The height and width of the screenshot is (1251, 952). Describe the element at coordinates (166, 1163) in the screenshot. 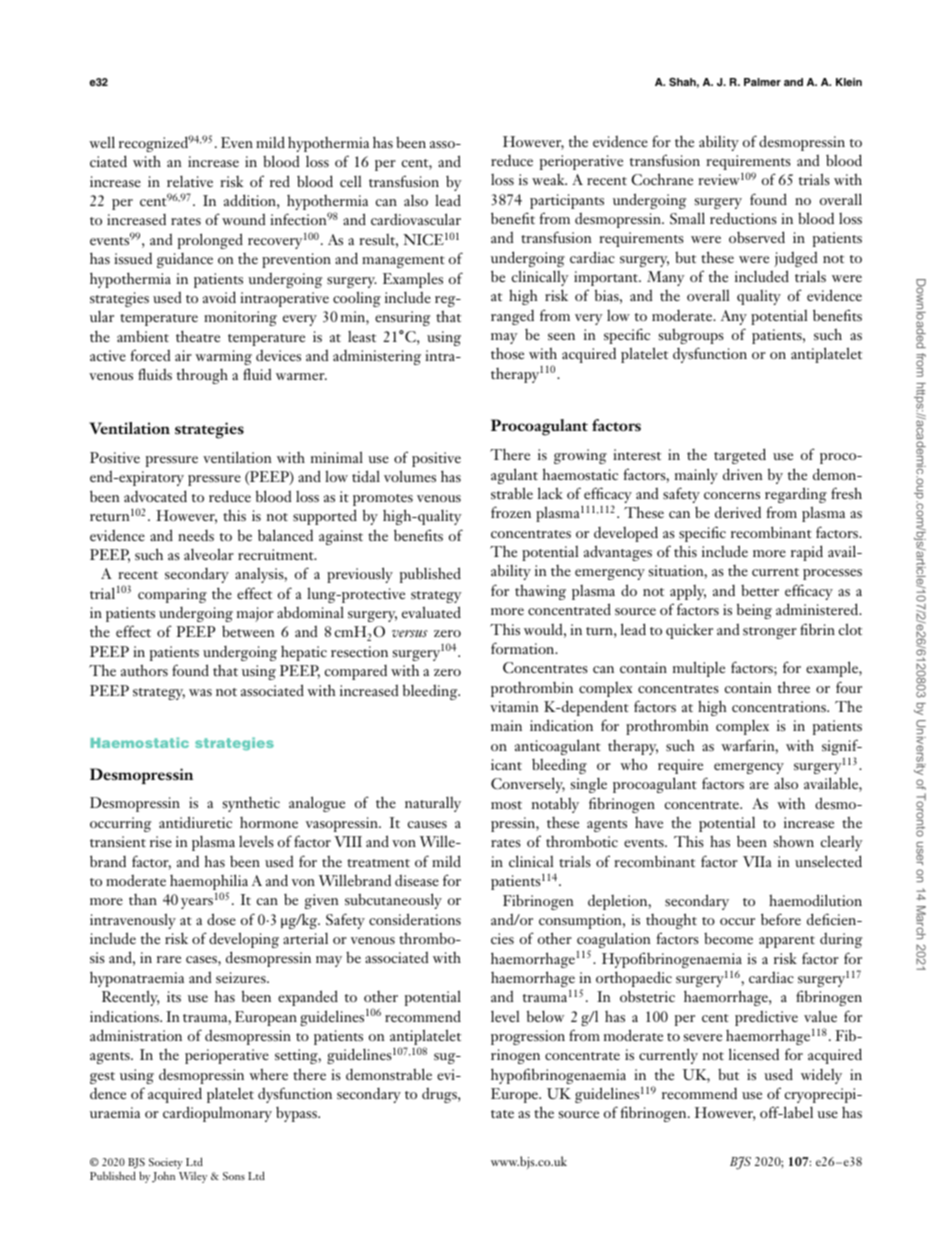

I see `Society` at that location.
